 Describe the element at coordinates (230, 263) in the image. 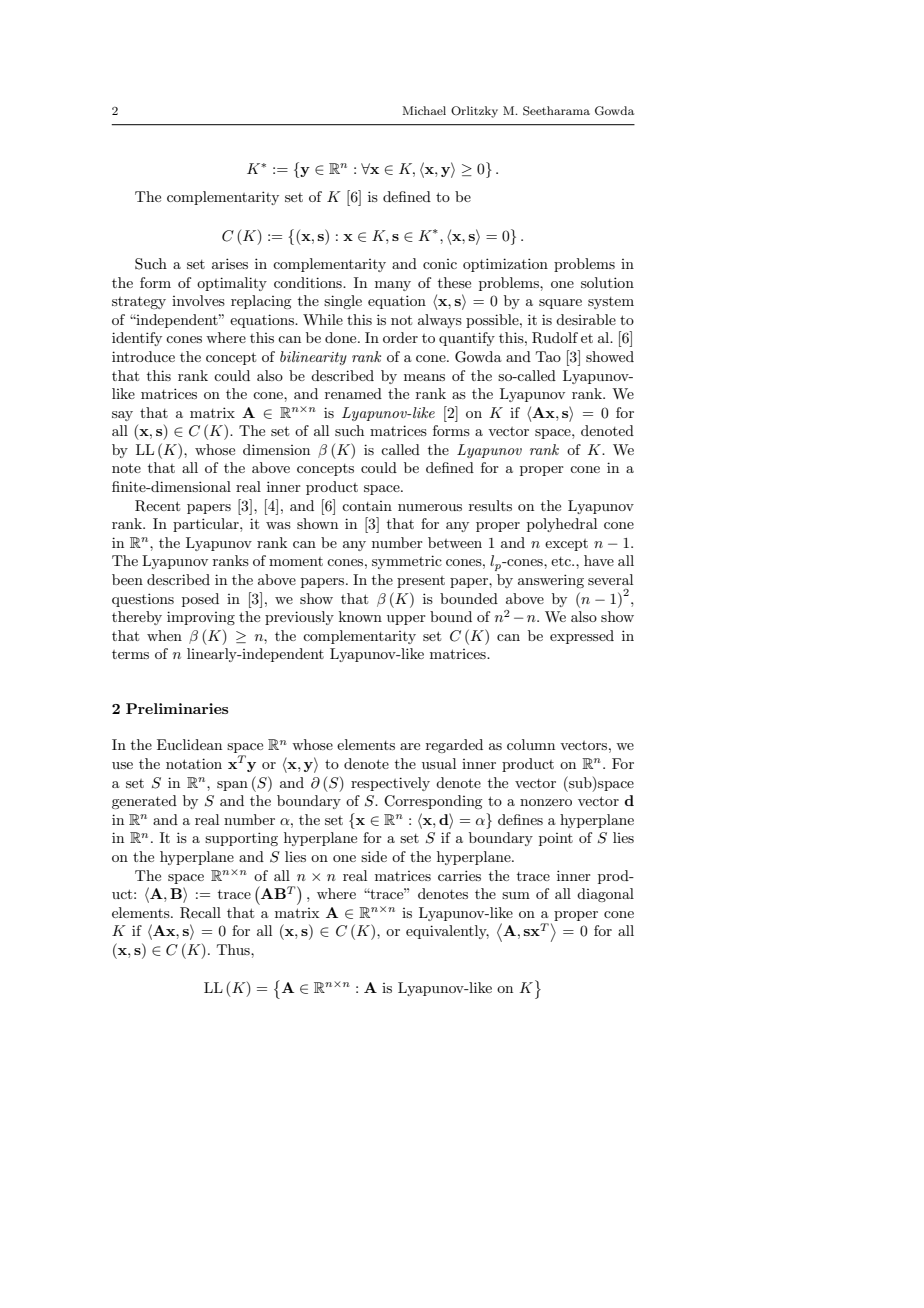

I see `arises` at that location.
